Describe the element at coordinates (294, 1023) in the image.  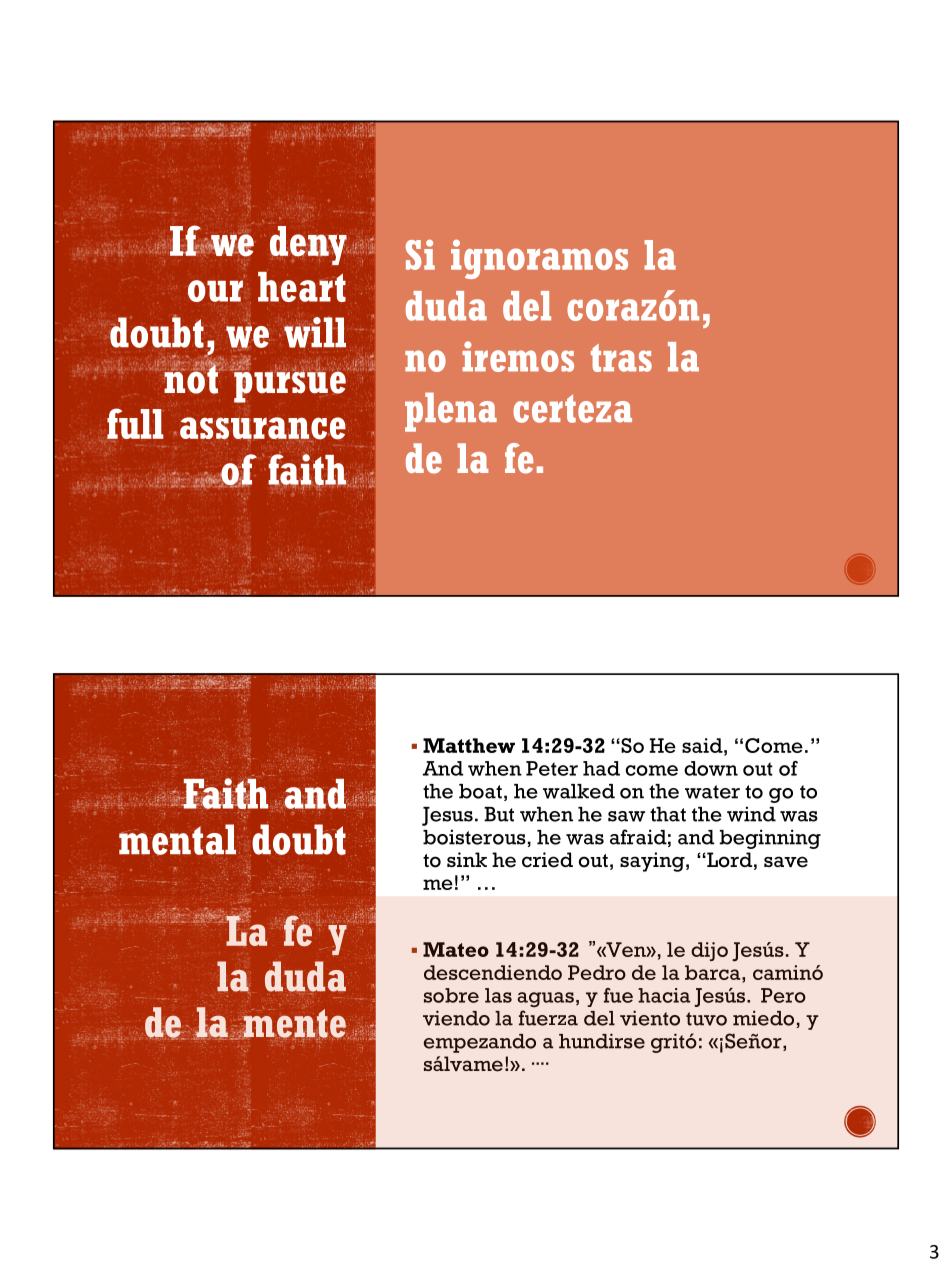
I see `mente` at that location.
